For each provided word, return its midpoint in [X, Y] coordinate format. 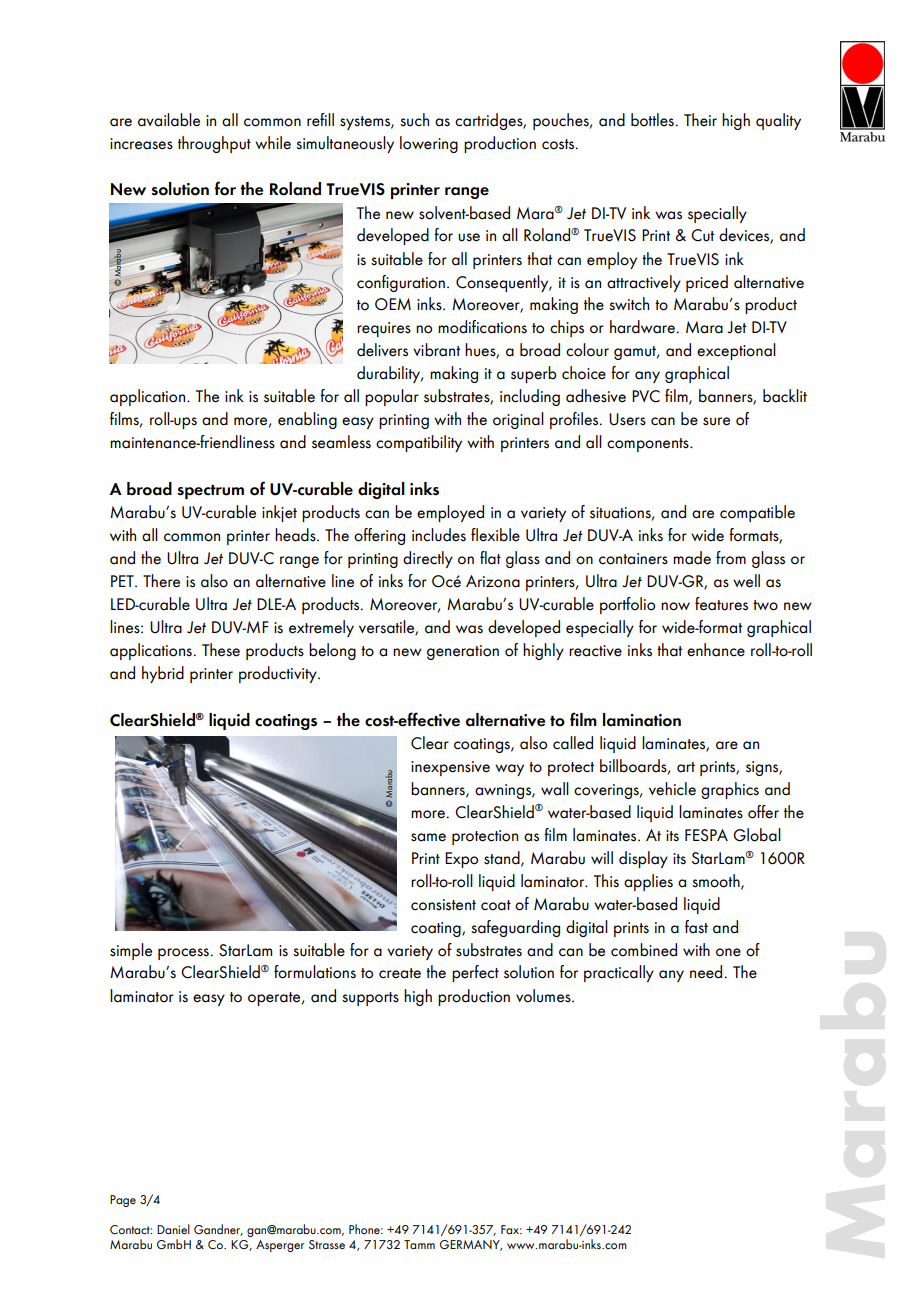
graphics [730, 790]
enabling [307, 420]
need [707, 972]
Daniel [173, 1229]
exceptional [736, 351]
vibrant [436, 350]
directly [428, 559]
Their [700, 120]
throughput [214, 144]
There [161, 581]
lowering [429, 144]
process [184, 954]
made [692, 558]
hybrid [163, 674]
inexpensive [450, 768]
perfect [475, 973]
